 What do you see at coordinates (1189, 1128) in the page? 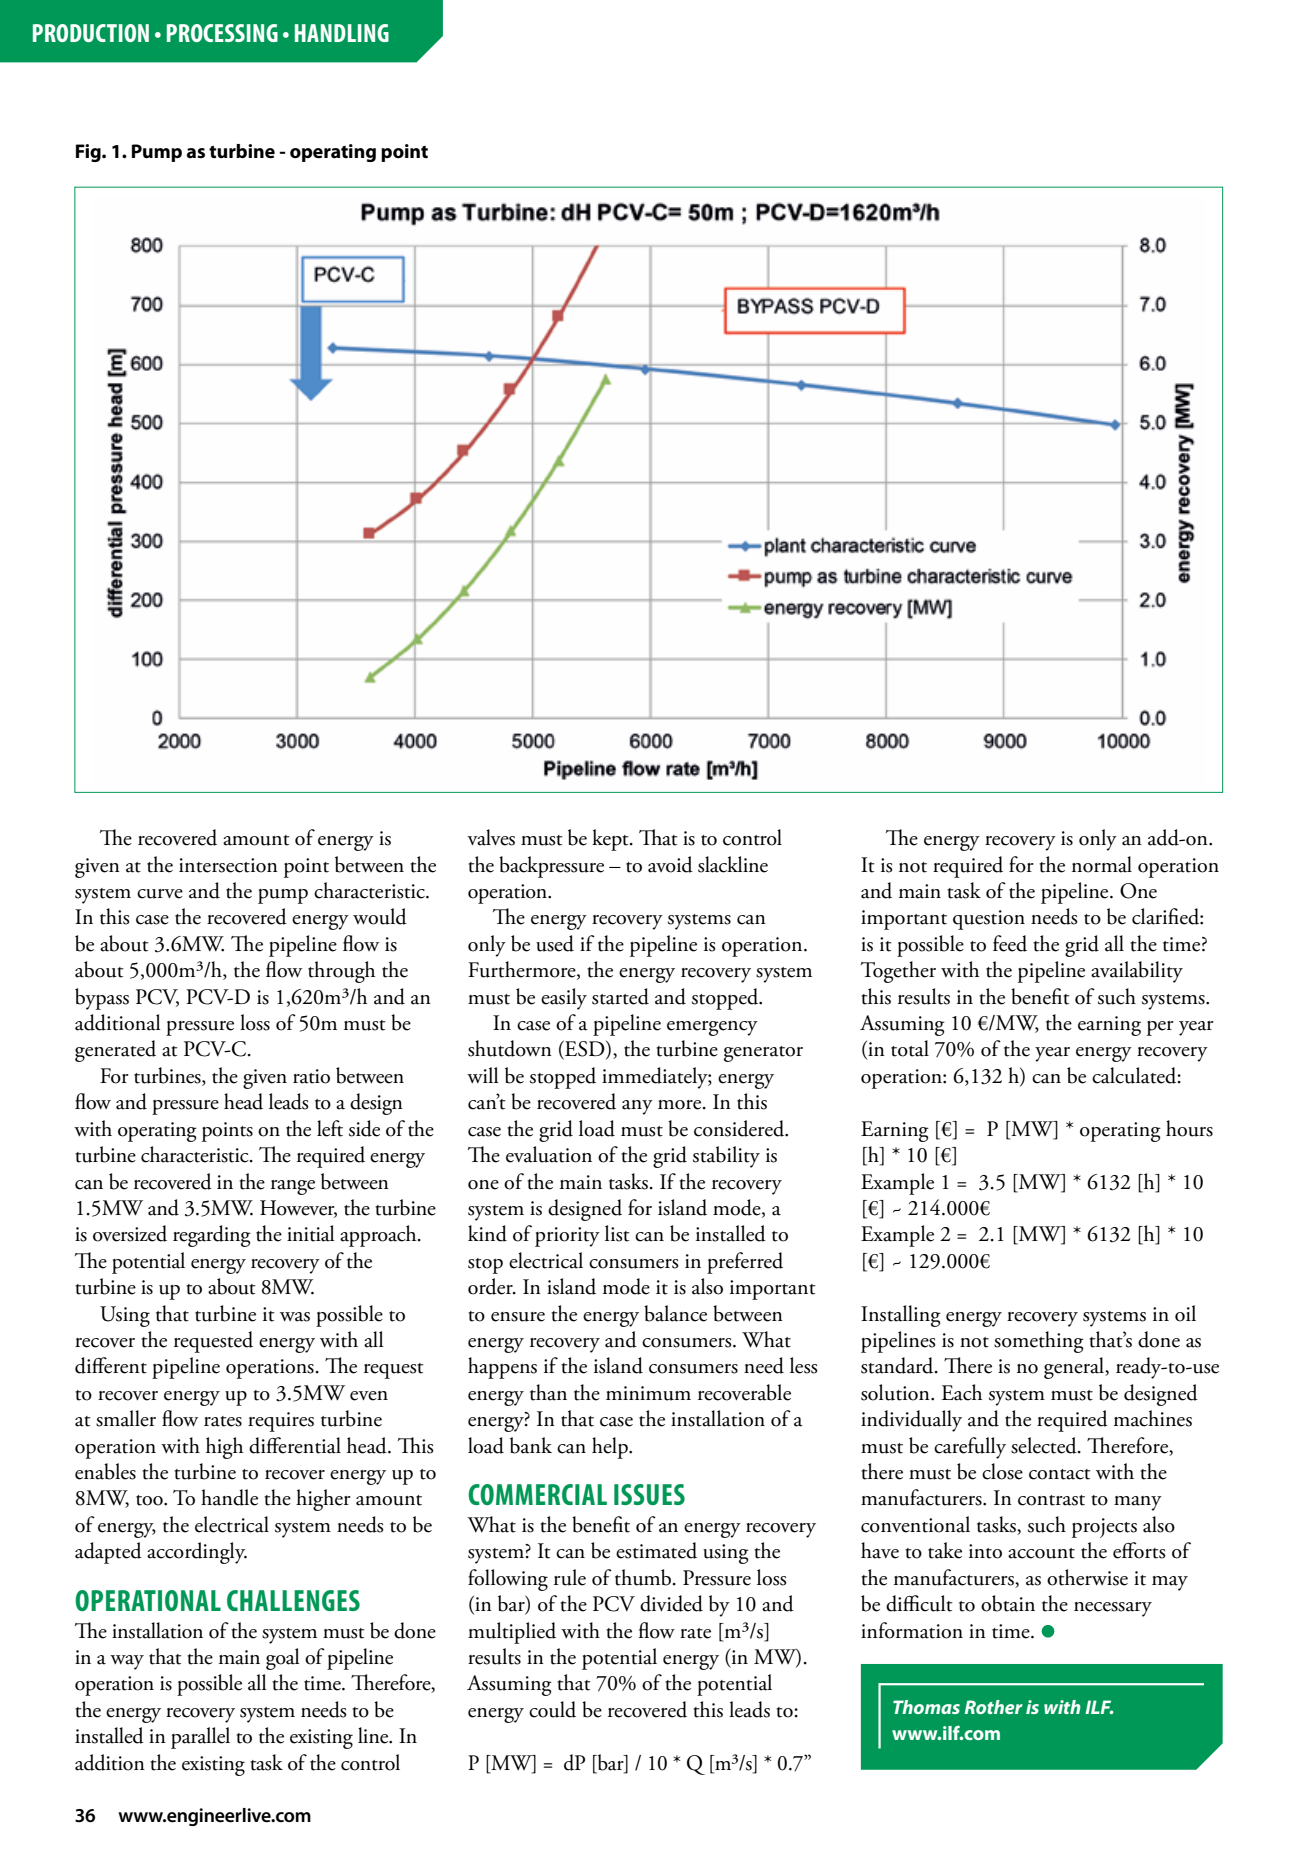
I see `hours` at bounding box center [1189, 1128].
